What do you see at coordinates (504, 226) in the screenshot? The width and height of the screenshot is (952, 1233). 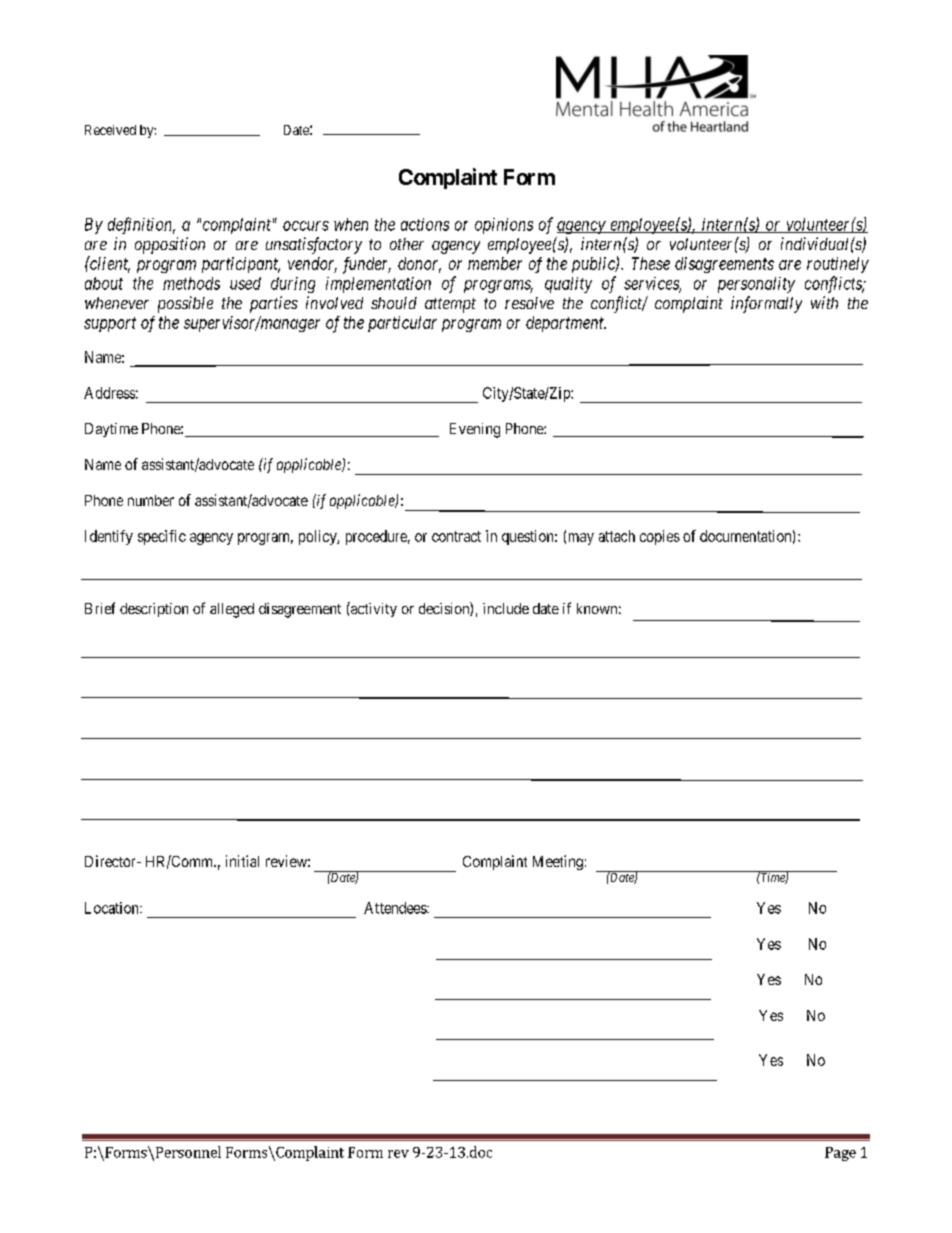 I see `opinions` at bounding box center [504, 226].
